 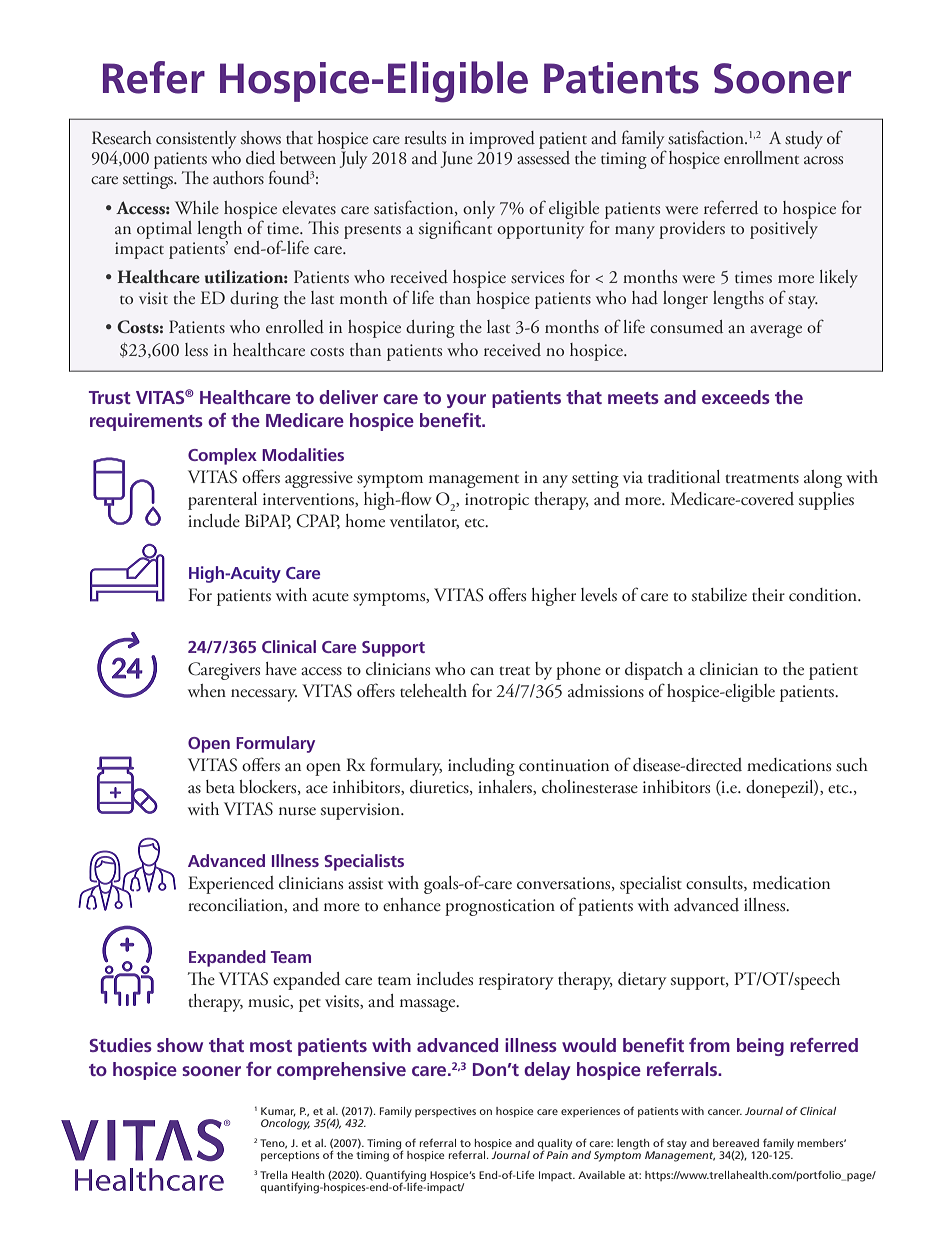 I want to click on June, so click(x=456, y=159).
